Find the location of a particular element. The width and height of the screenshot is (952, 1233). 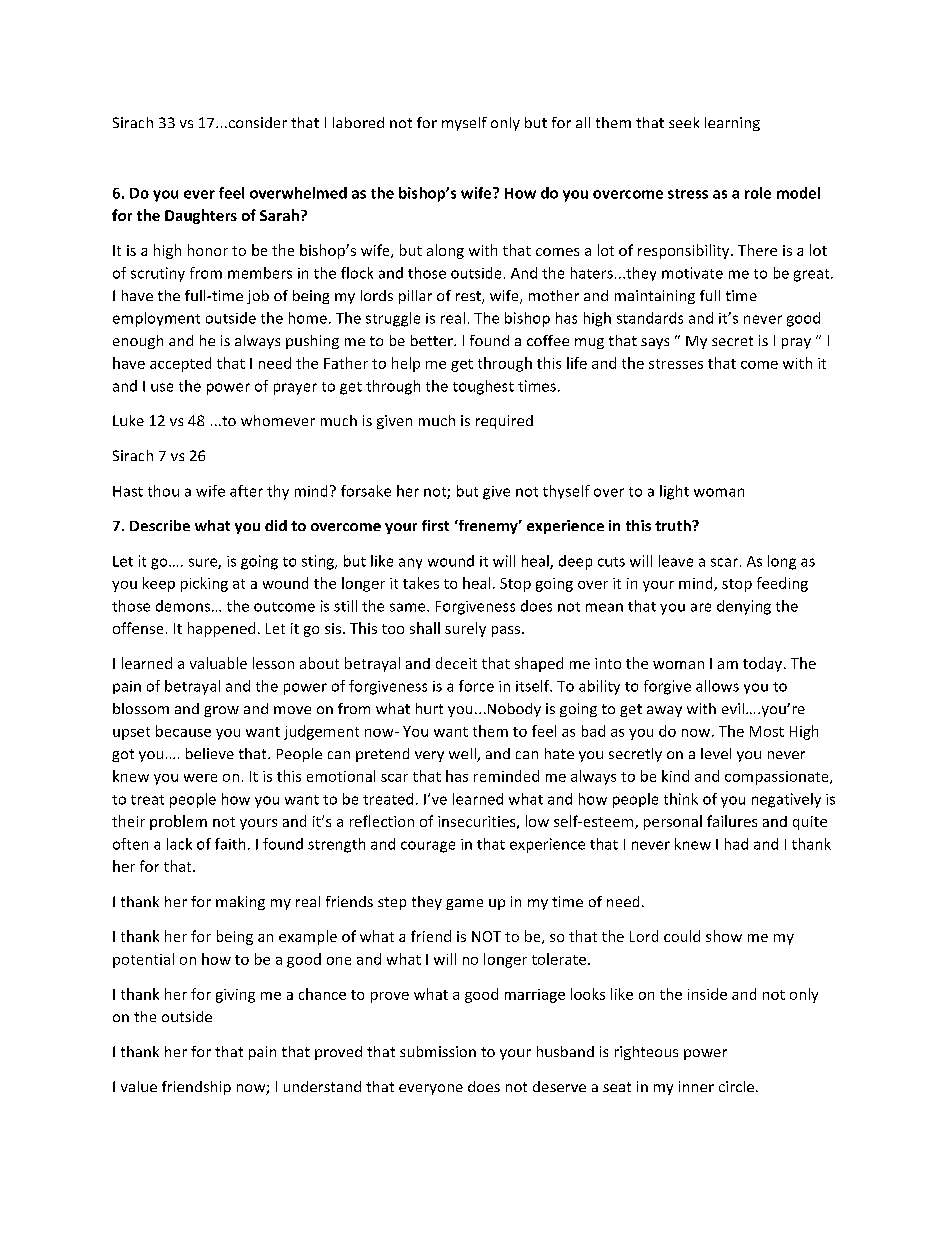

after is located at coordinates (246, 491).
